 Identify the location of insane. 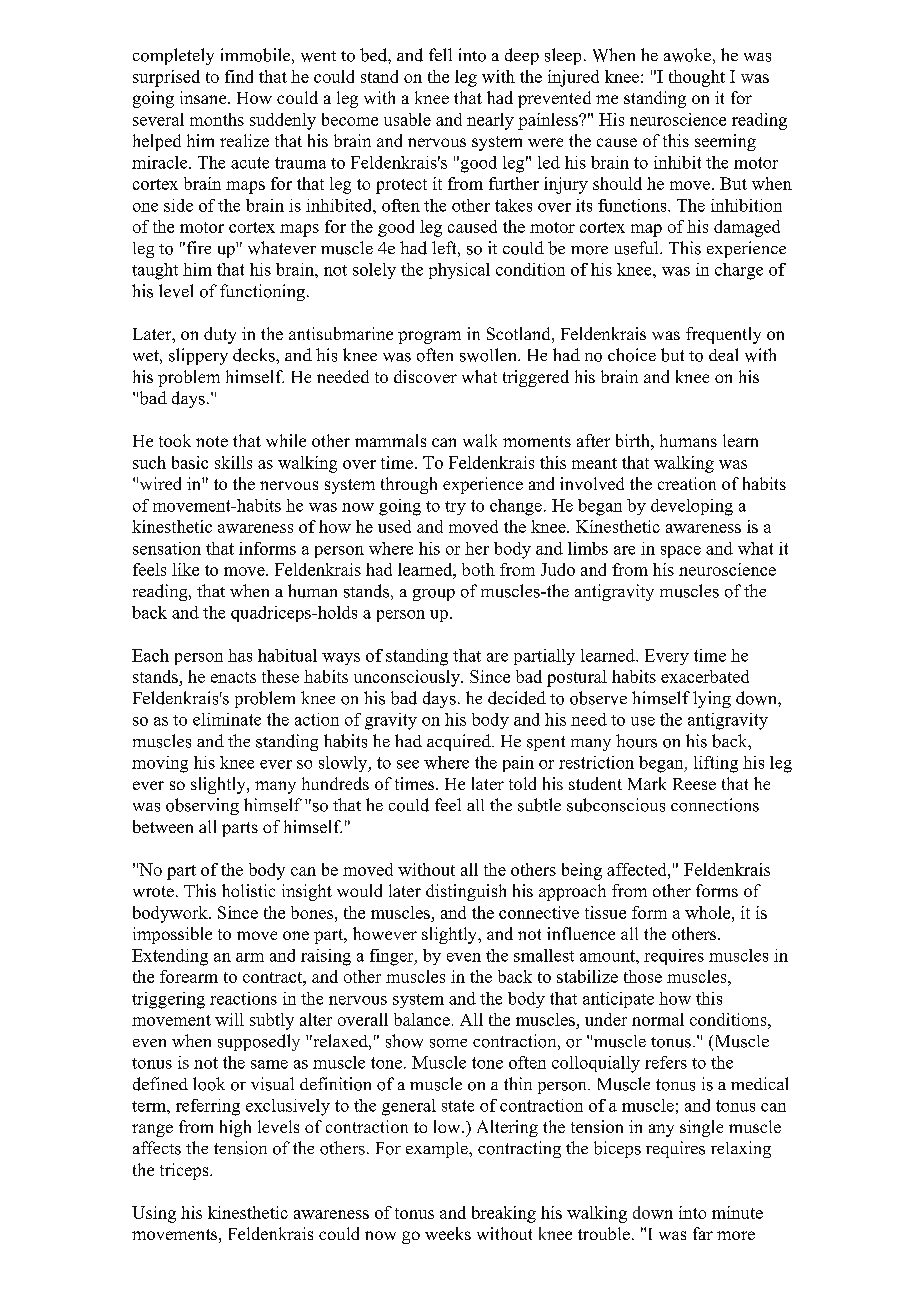
(204, 97).
